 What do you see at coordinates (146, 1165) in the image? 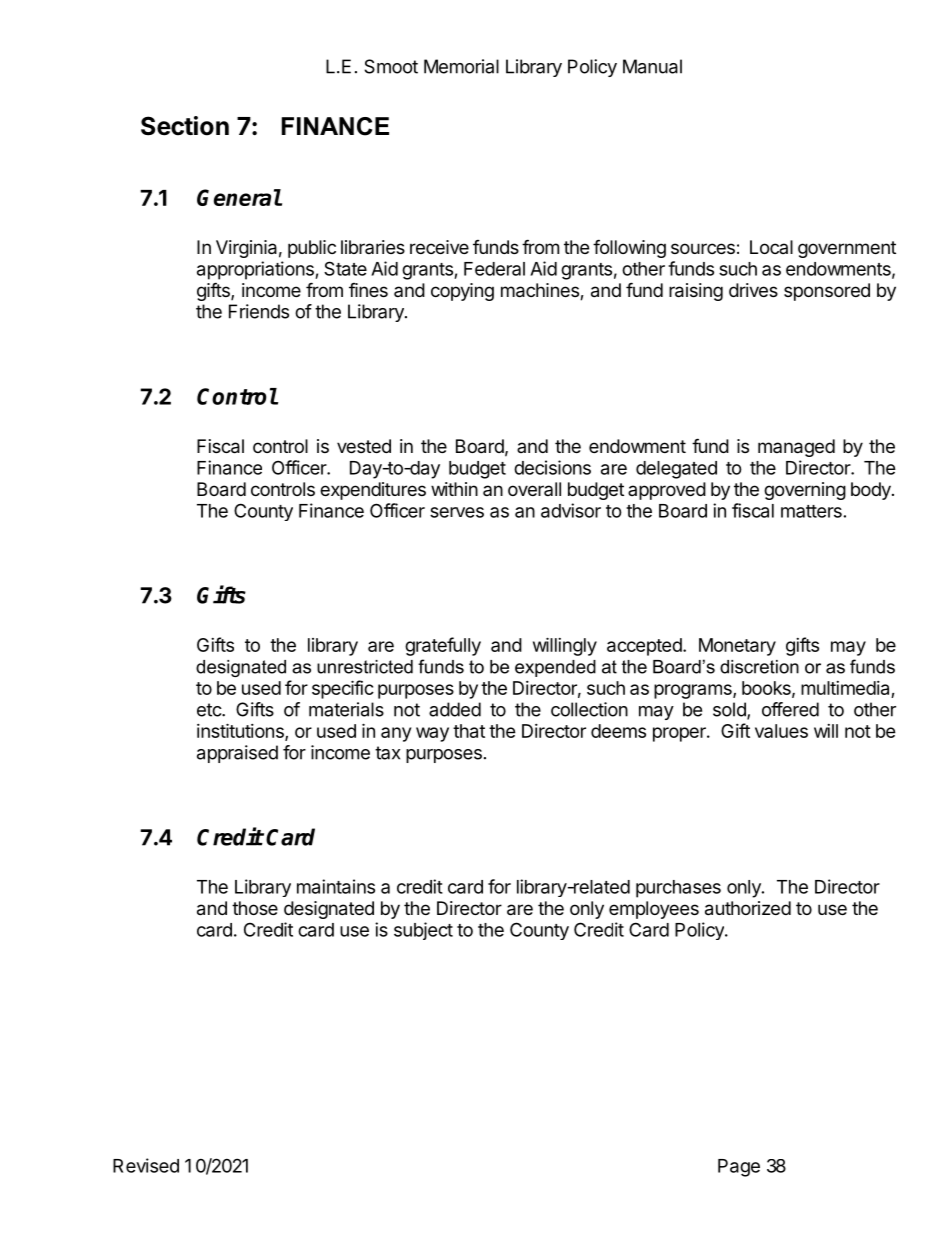
I see `Revised` at bounding box center [146, 1165].
